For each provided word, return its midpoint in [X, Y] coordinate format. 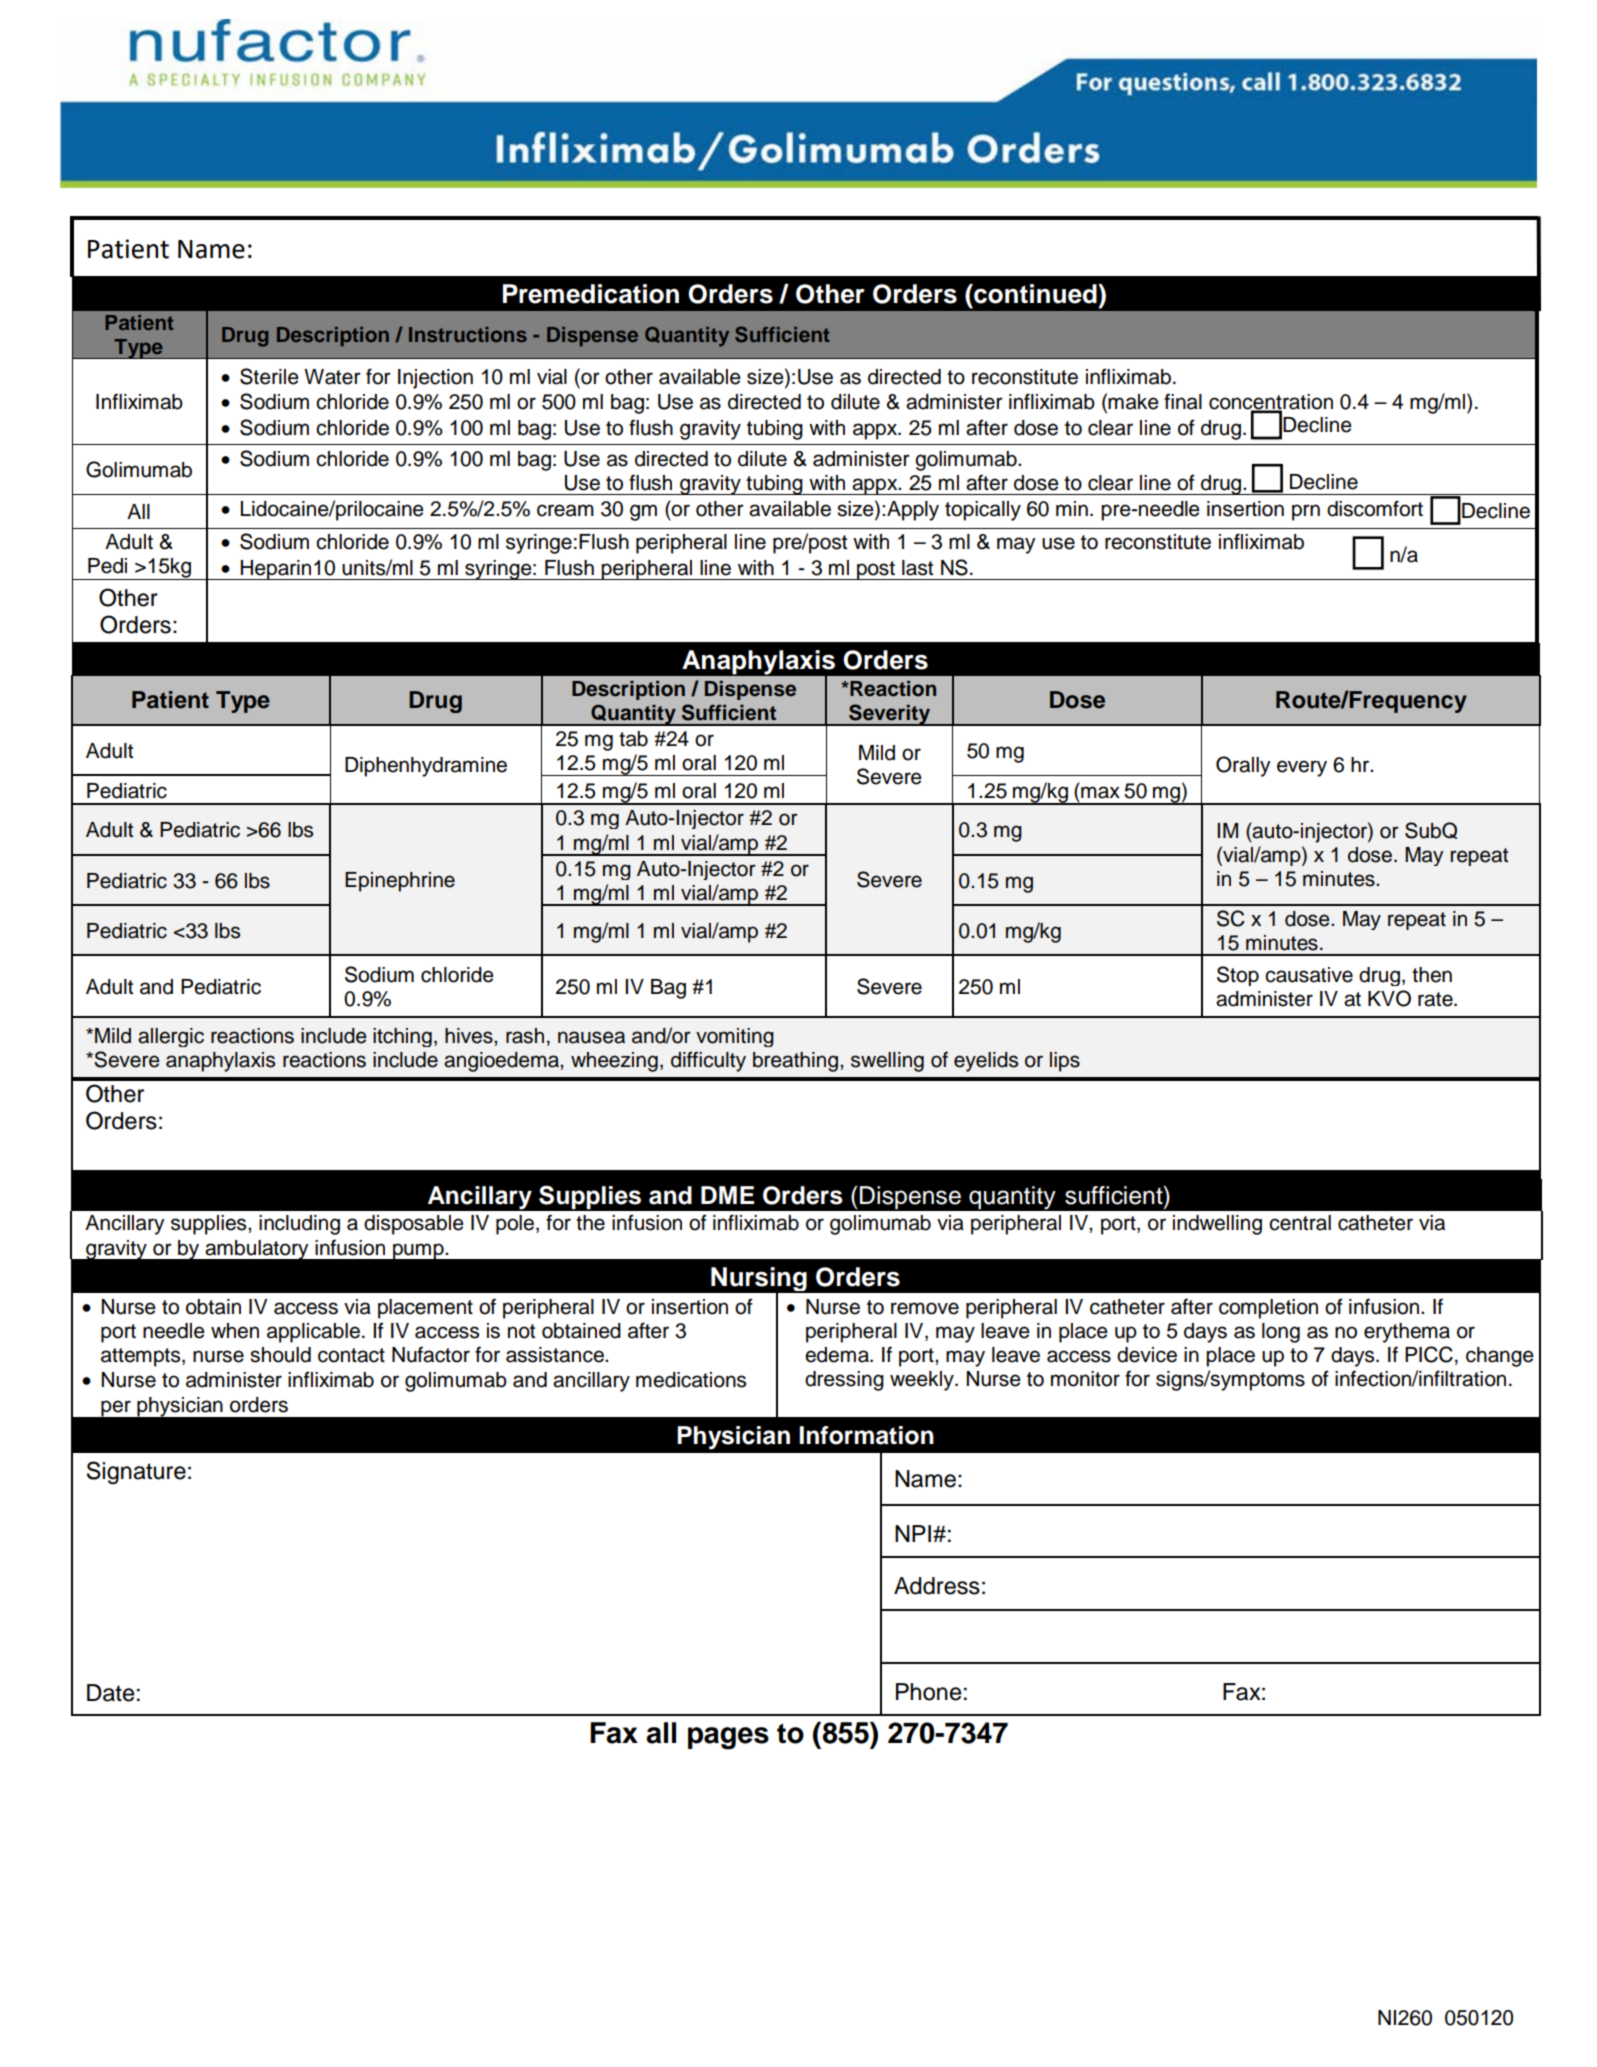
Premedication [591, 294]
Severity [890, 715]
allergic [171, 1037]
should [280, 1355]
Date [110, 1693]
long [1281, 1333]
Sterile [269, 376]
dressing [844, 1381]
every [1302, 768]
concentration [1271, 403]
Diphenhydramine [426, 767]
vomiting [735, 1037]
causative [1309, 975]
